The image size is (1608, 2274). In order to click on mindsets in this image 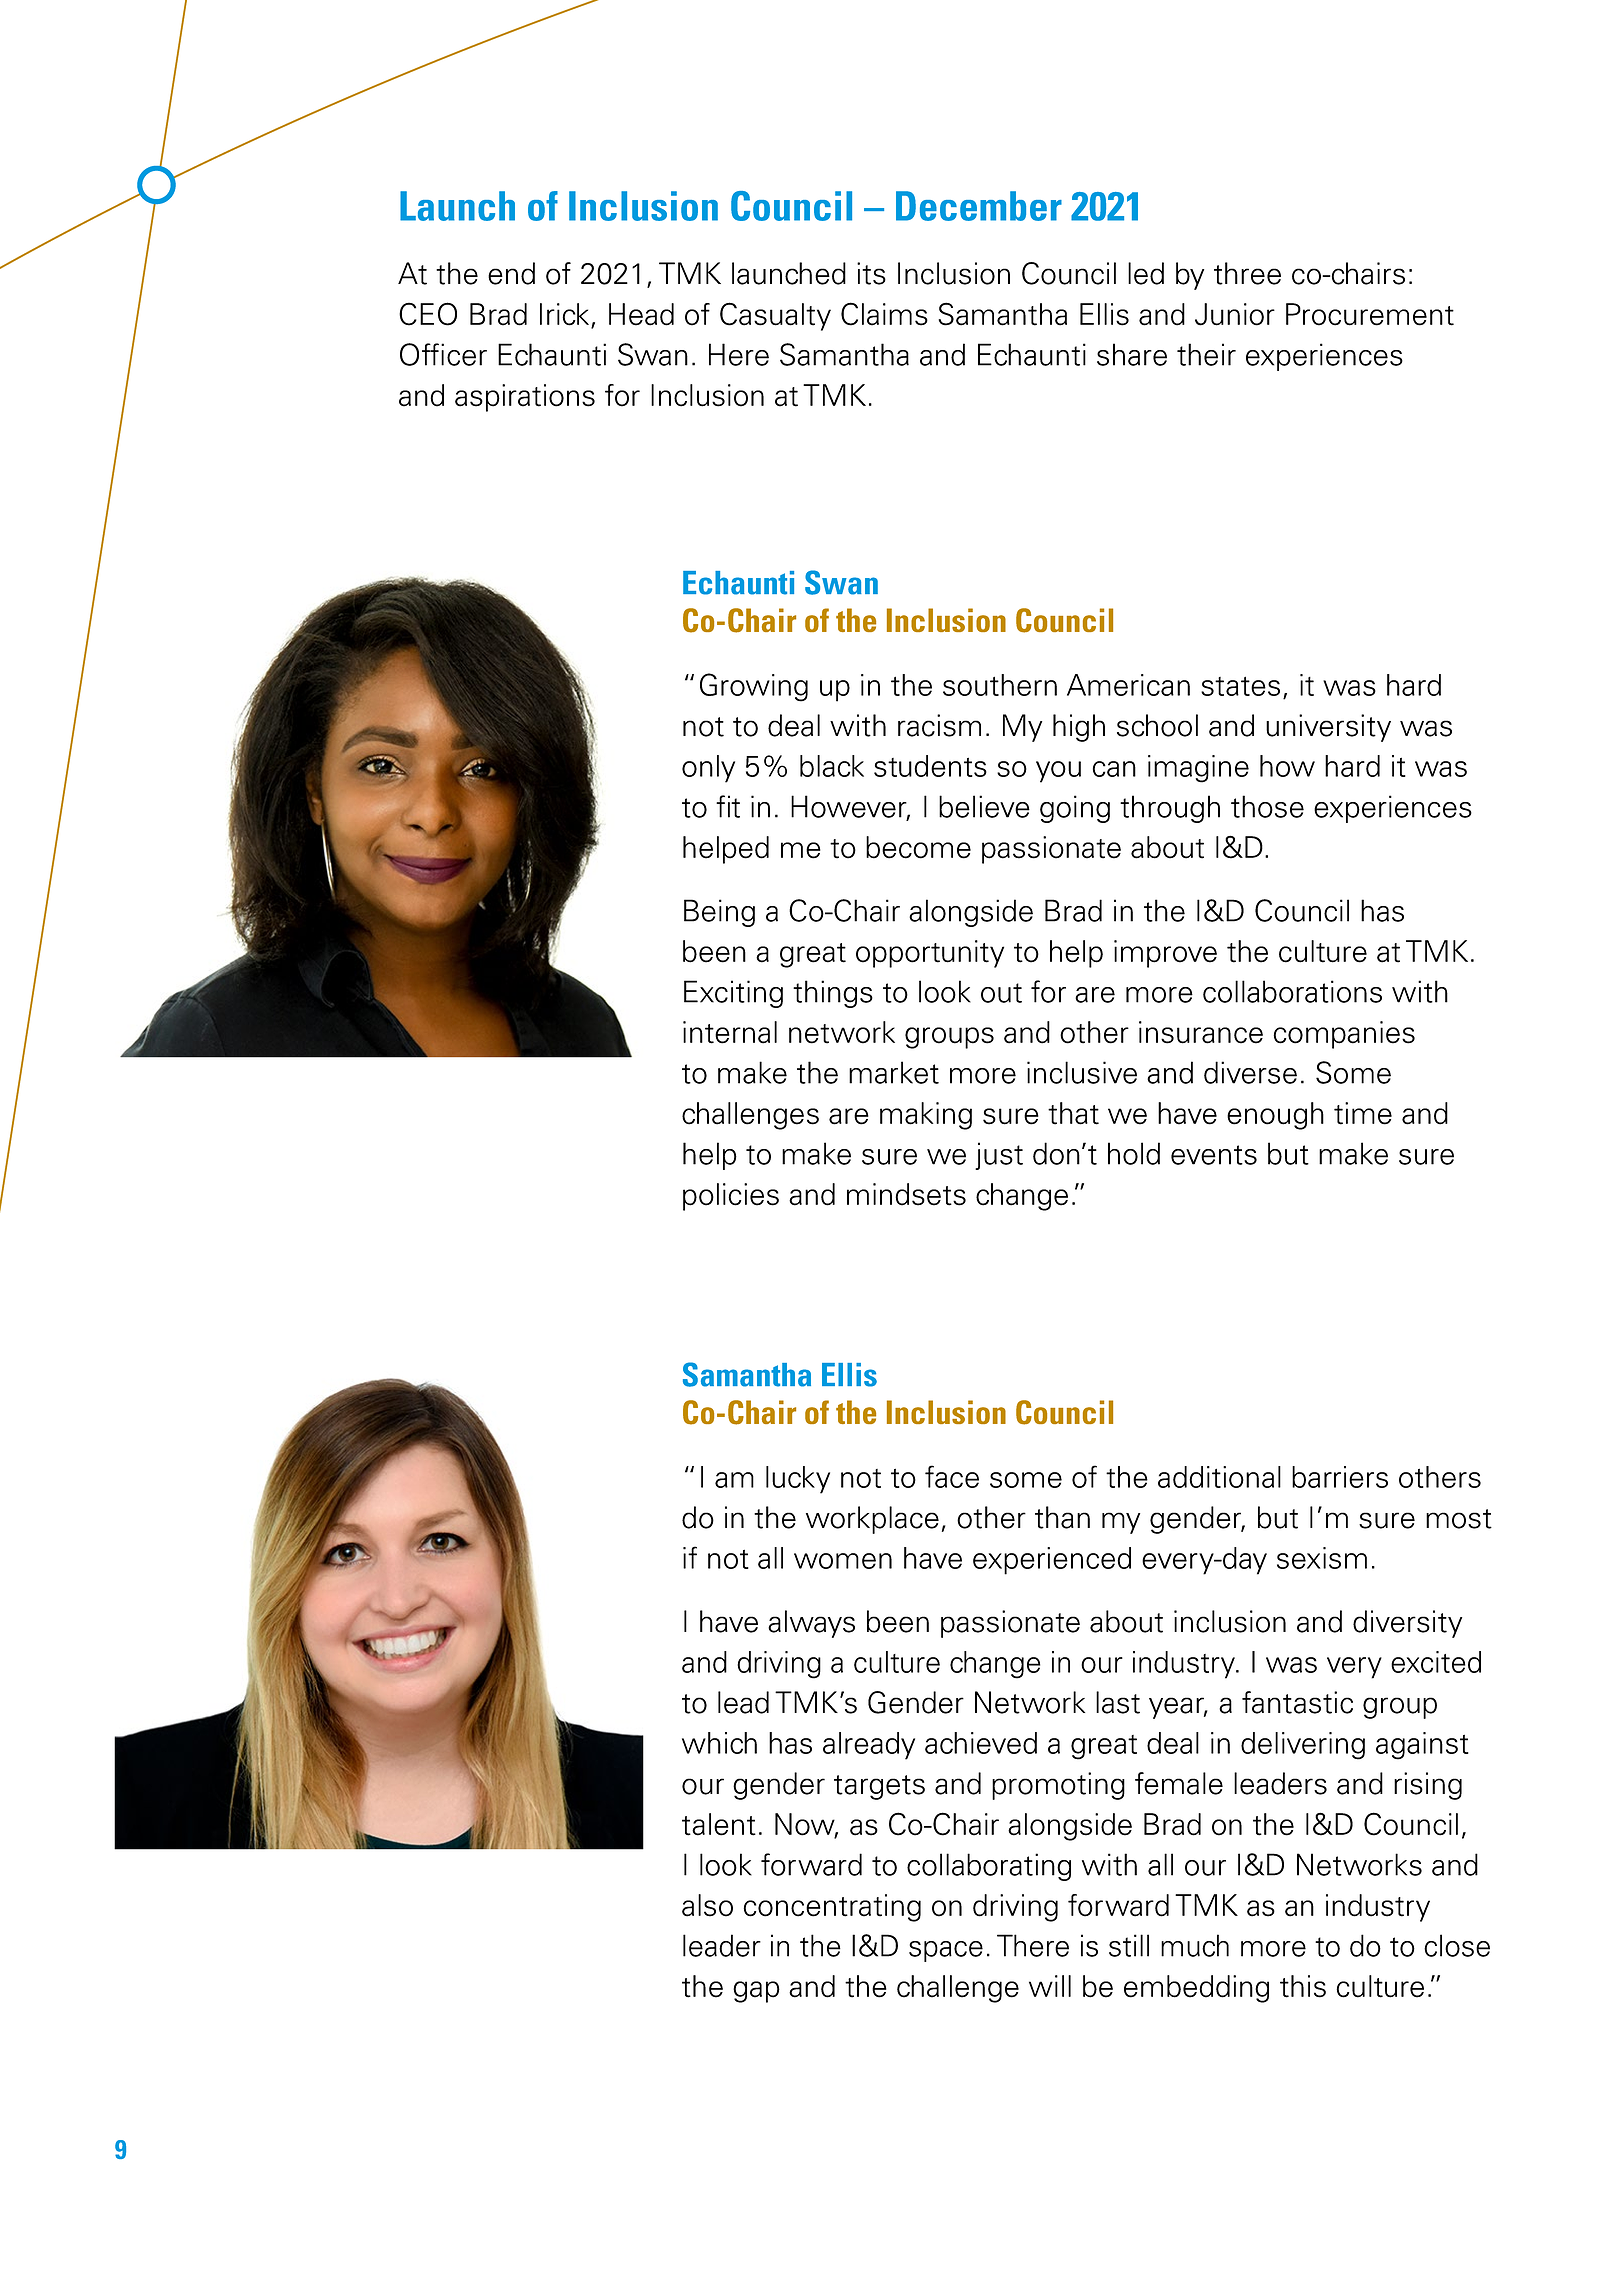, I will do `click(906, 1194)`.
